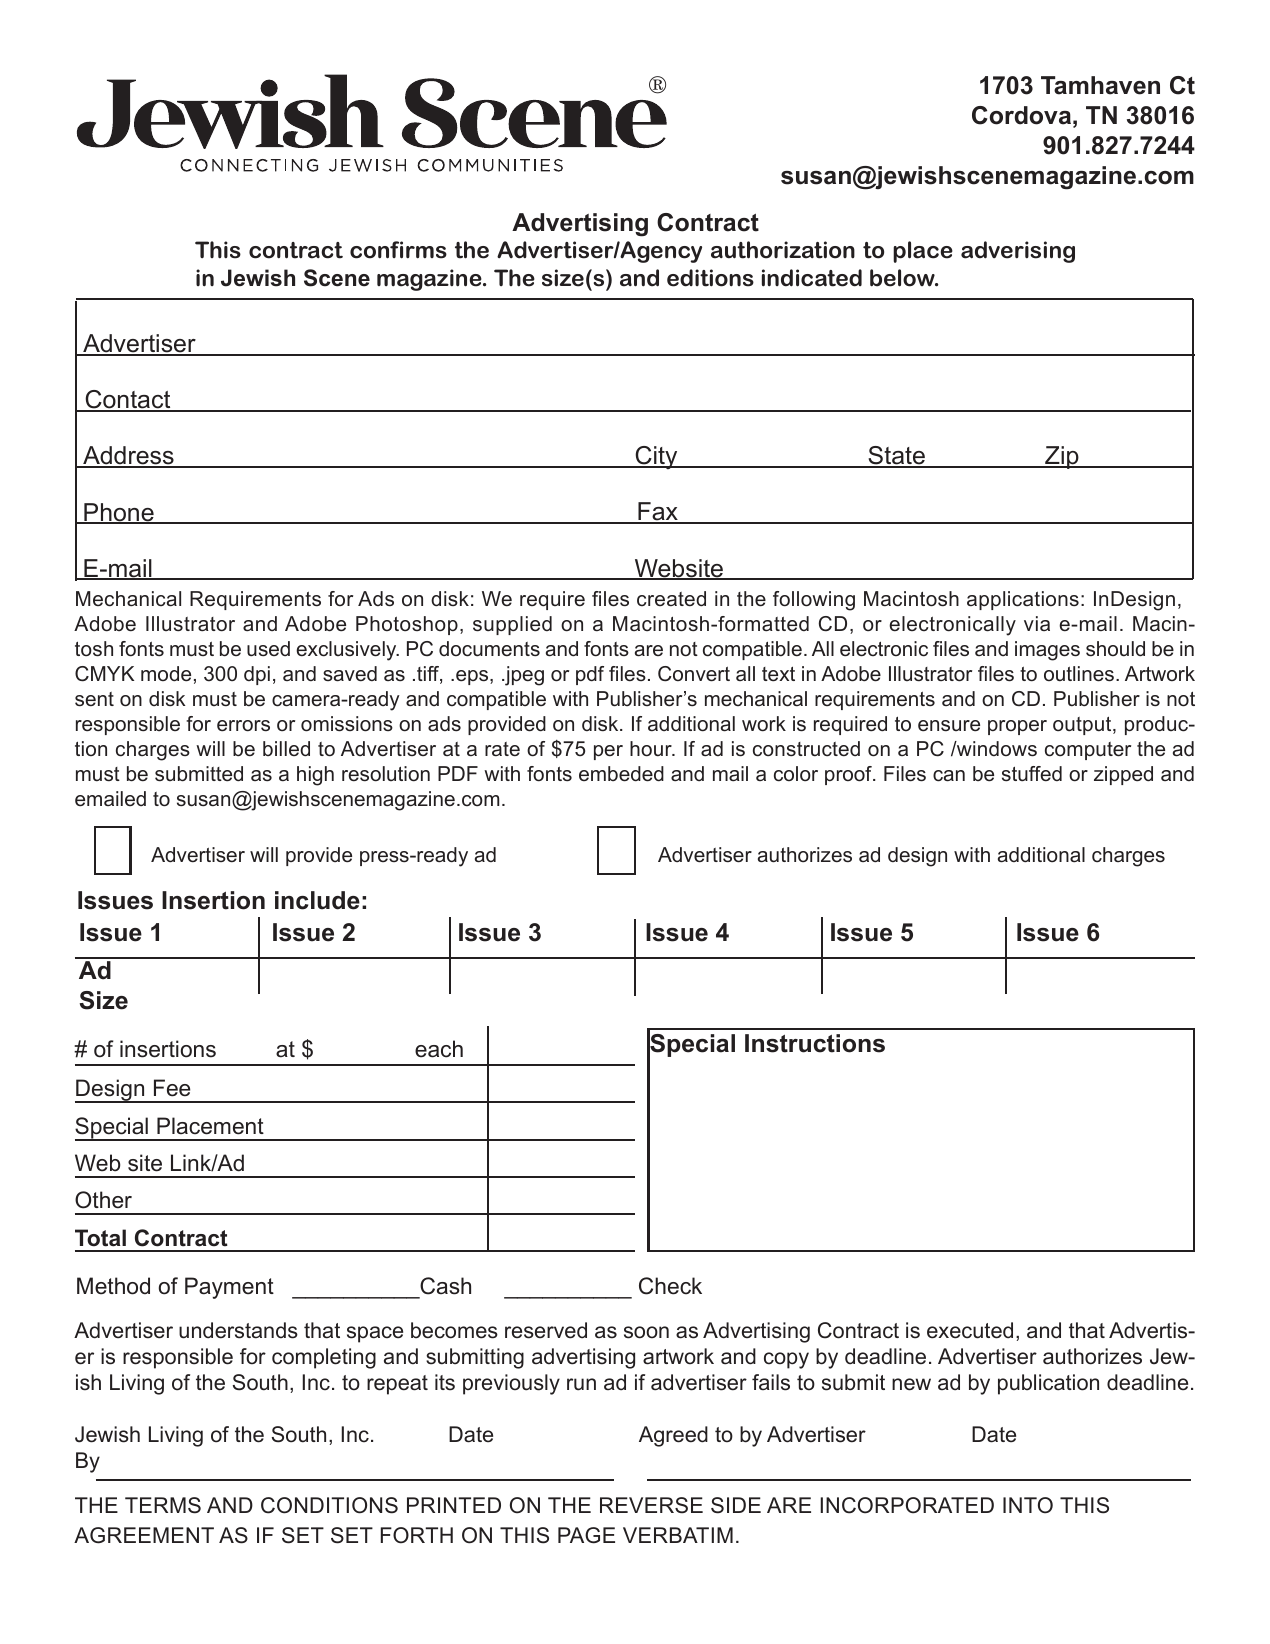  I want to click on TERMS, so click(163, 1505).
